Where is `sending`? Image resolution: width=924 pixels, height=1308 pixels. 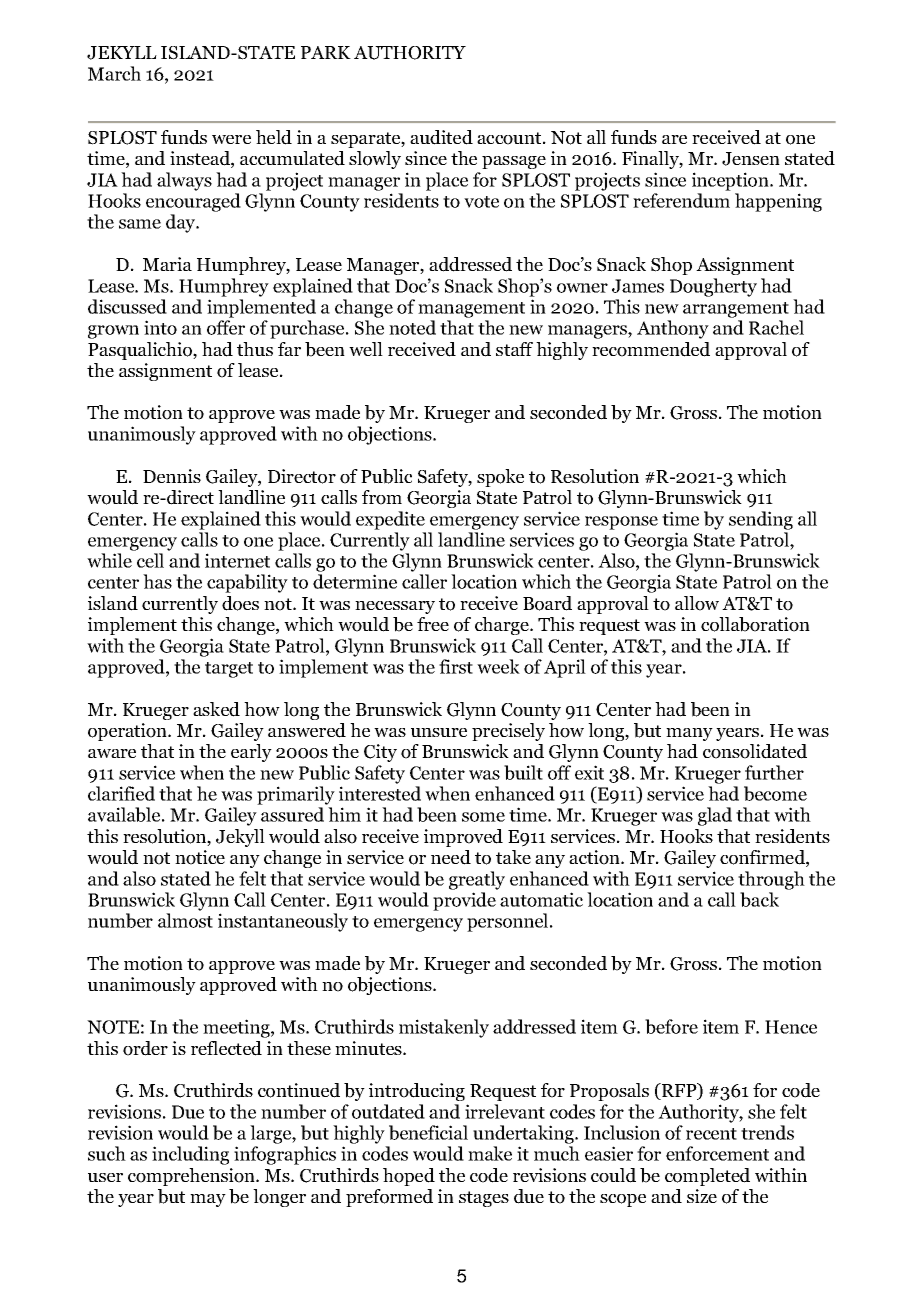
sending is located at coordinates (761, 520).
